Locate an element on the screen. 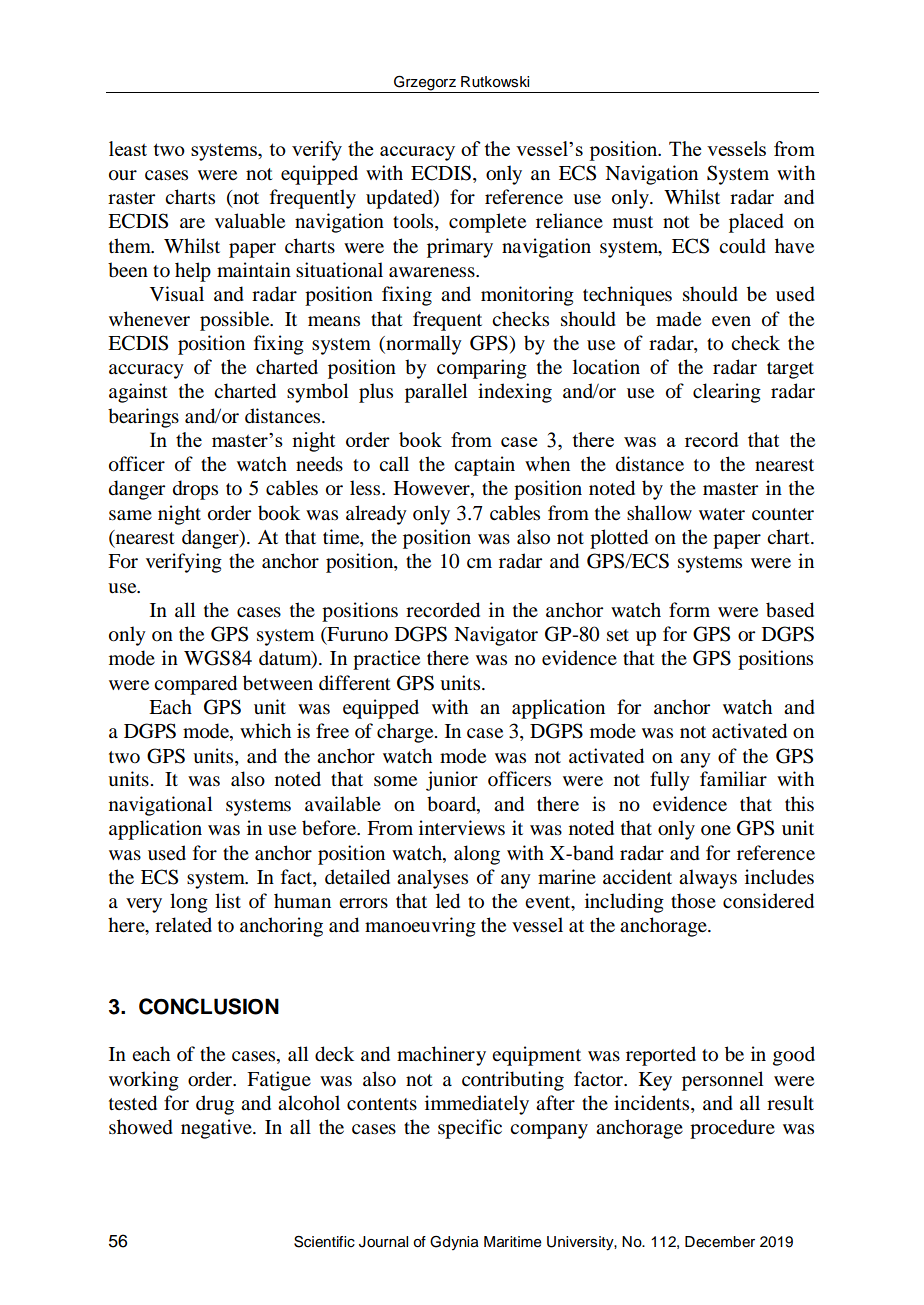 The image size is (924, 1305). Grzegorz is located at coordinates (425, 83).
